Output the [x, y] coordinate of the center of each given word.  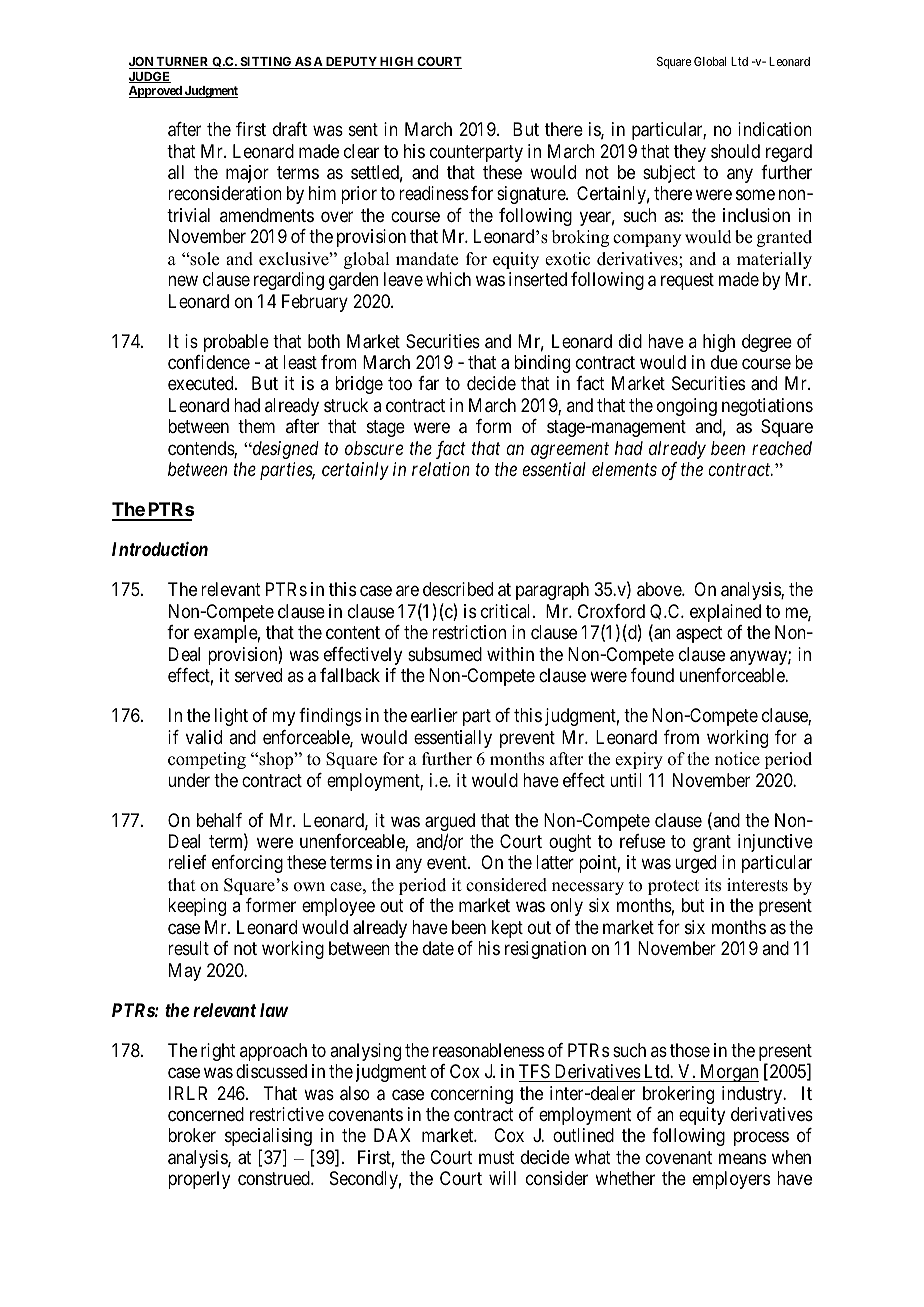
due [724, 362]
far [428, 383]
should [735, 151]
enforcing [247, 864]
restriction [469, 632]
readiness [434, 193]
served [258, 675]
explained [725, 613]
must [496, 1157]
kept [507, 929]
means [742, 1159]
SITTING [266, 63]
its [713, 885]
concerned [206, 1114]
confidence [209, 362]
